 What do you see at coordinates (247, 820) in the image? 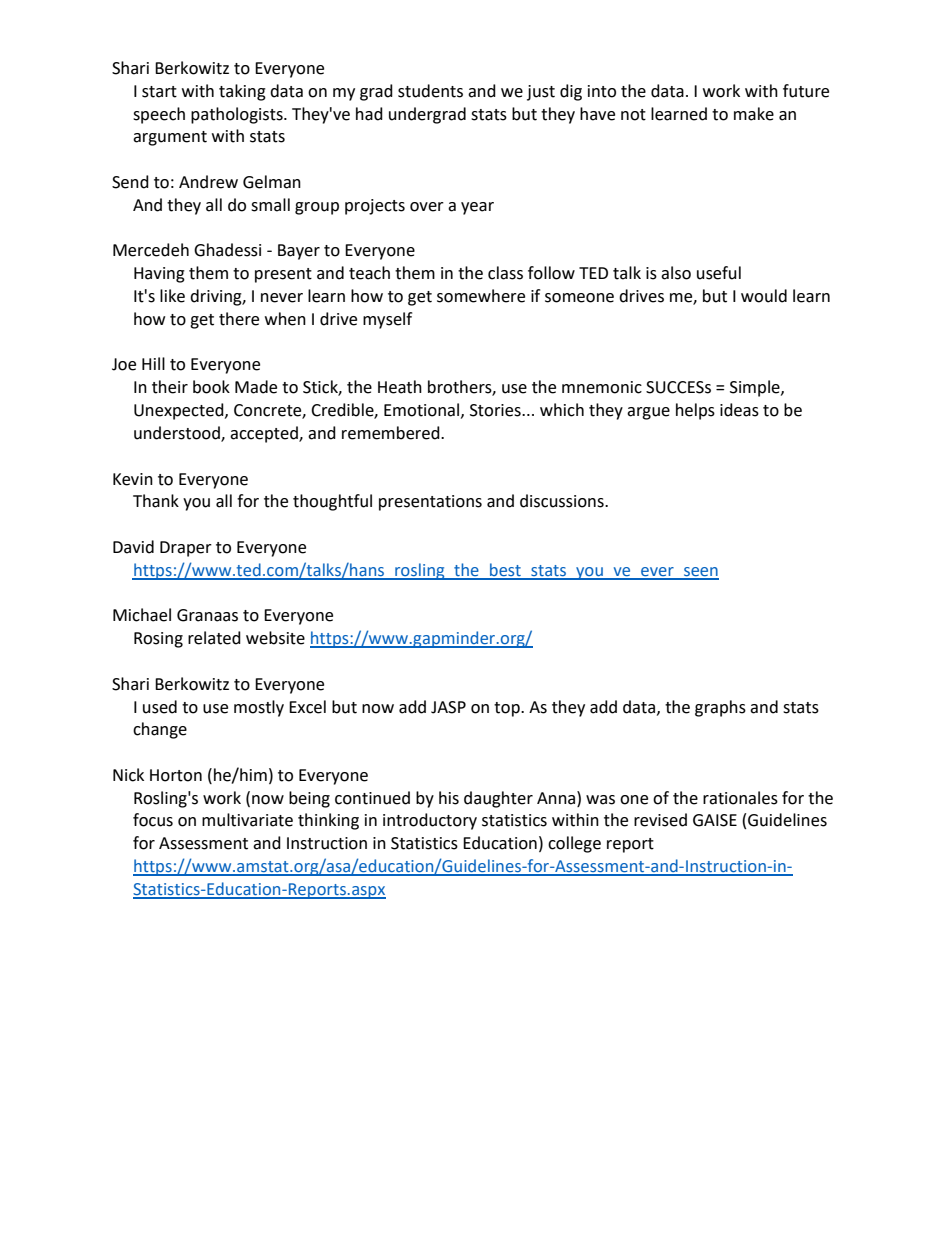
I see `multivariate` at bounding box center [247, 820].
